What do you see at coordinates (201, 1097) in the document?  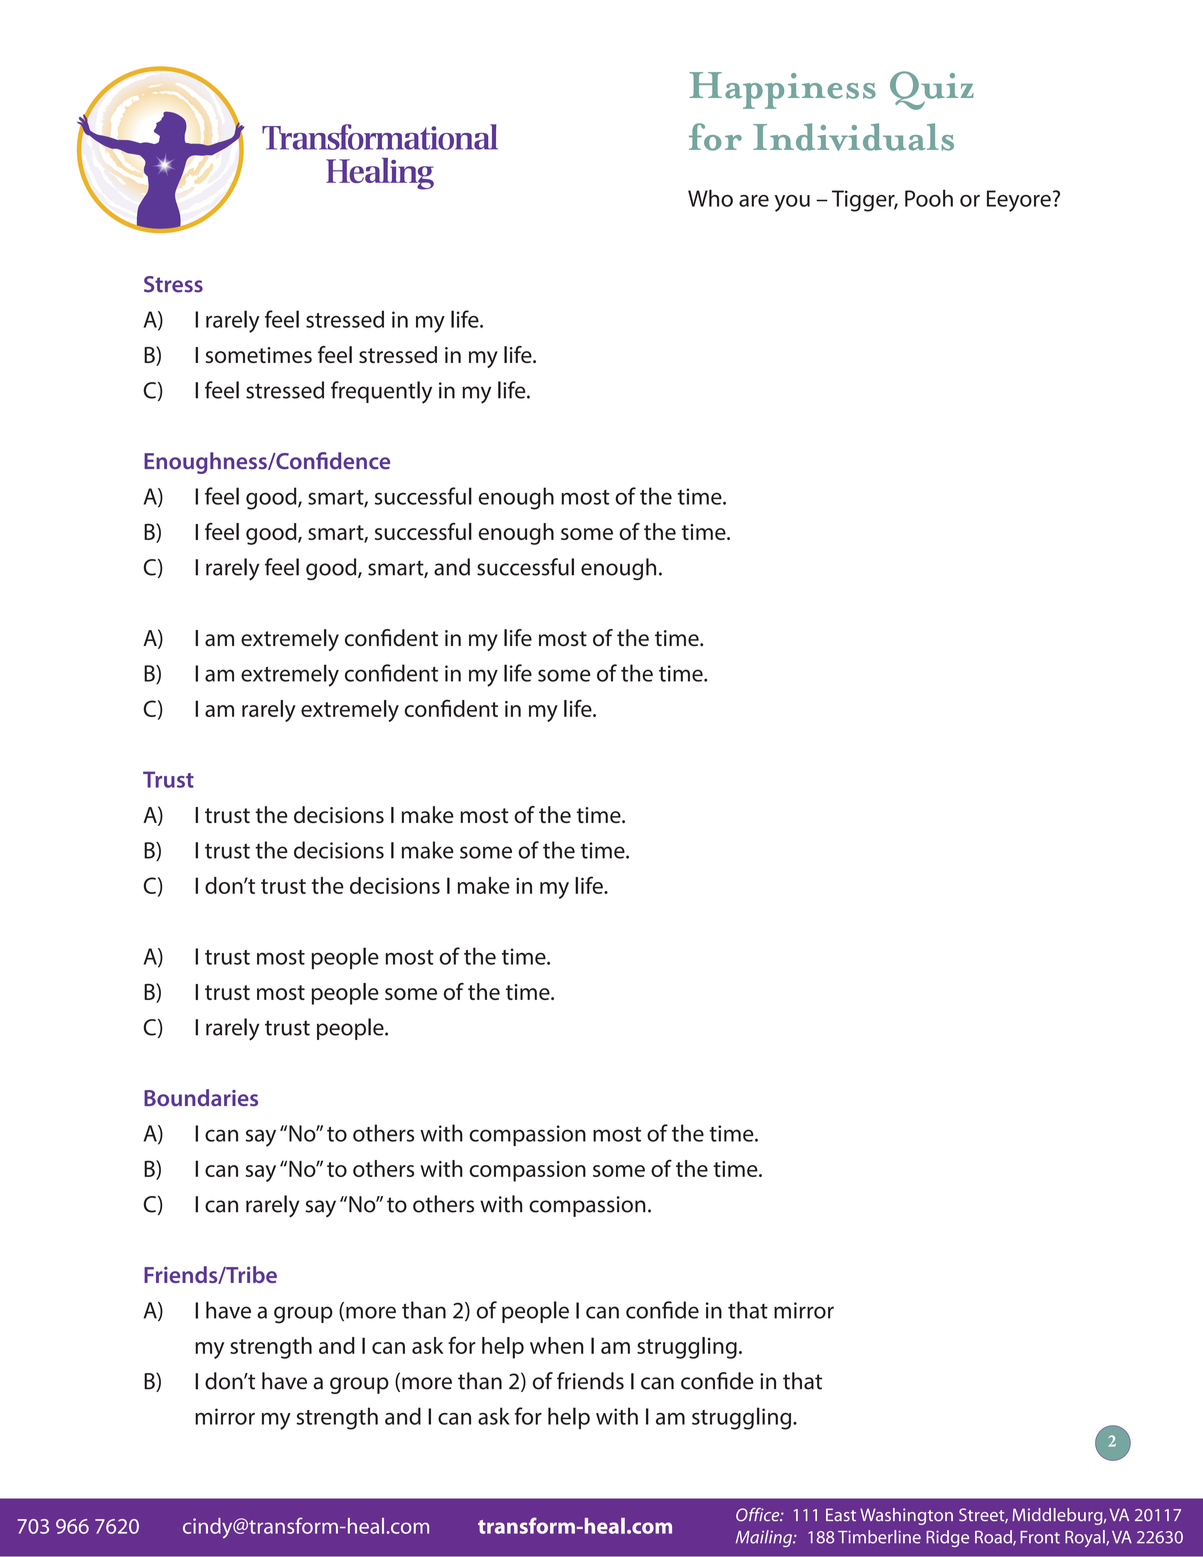 I see `Boundaries` at bounding box center [201, 1097].
